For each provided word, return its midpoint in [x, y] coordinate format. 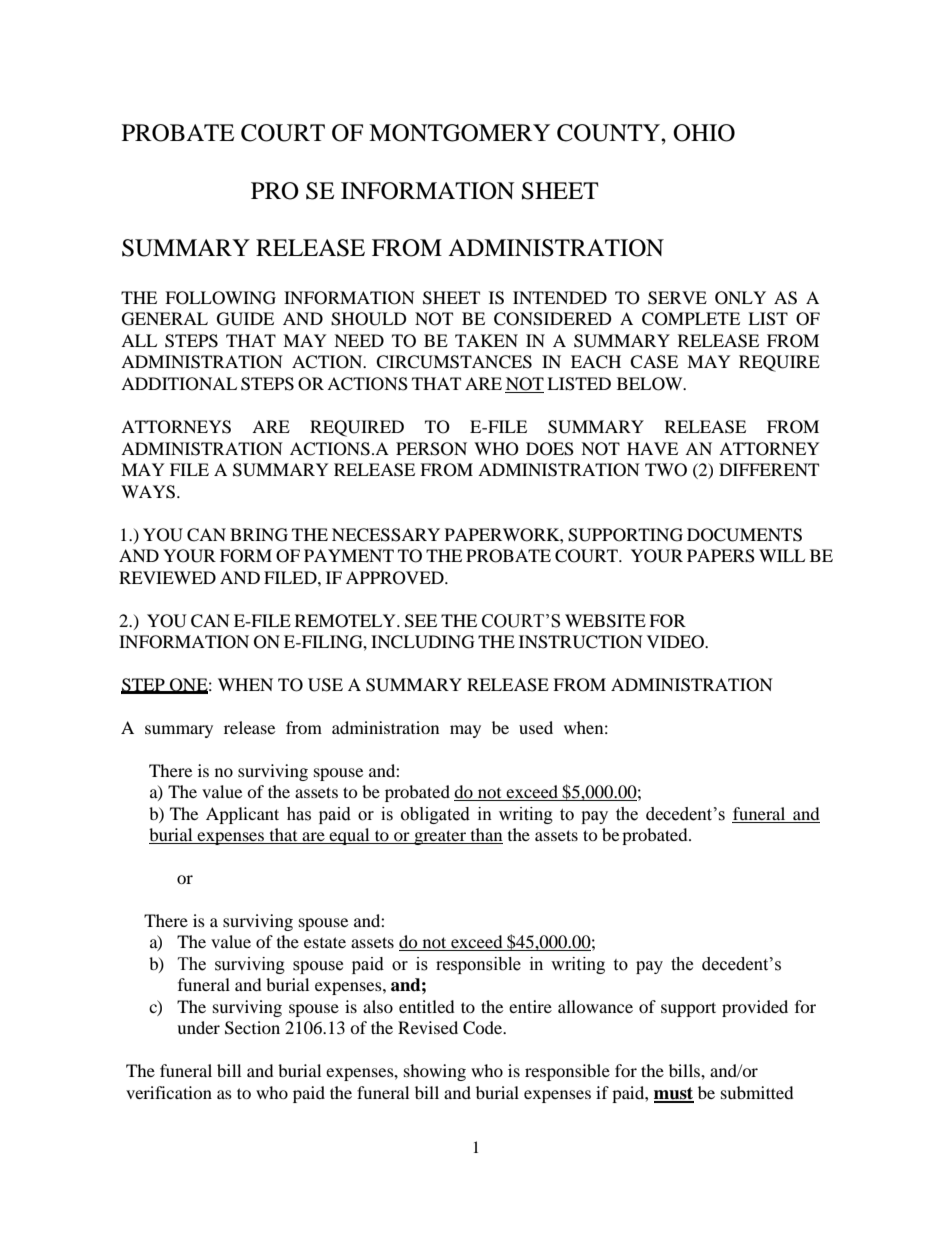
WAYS [148, 492]
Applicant [242, 815]
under [198, 1027]
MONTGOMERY [459, 133]
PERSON [431, 449]
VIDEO [676, 642]
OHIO [704, 133]
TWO [666, 470]
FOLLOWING [220, 298]
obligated [435, 815]
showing [435, 1072]
